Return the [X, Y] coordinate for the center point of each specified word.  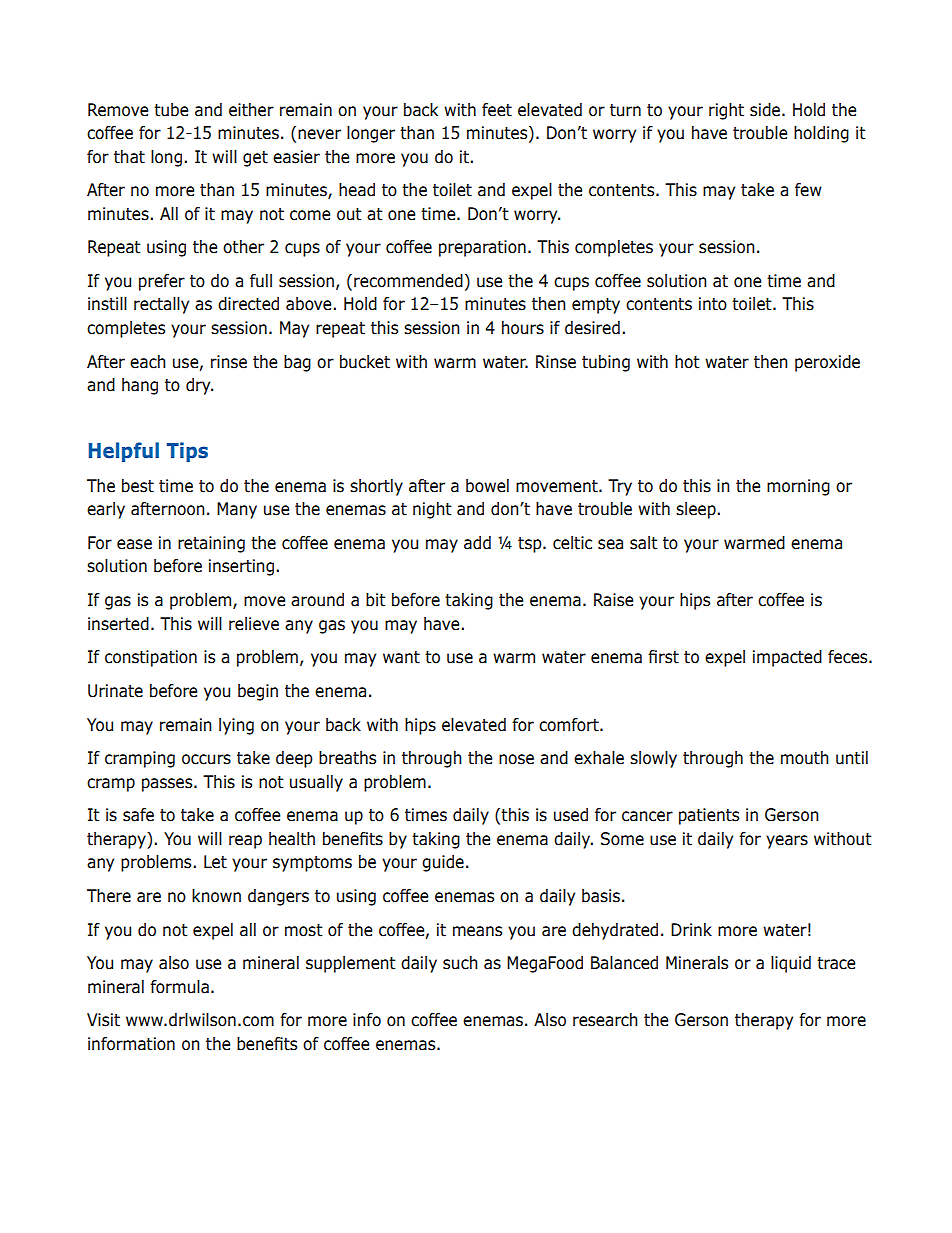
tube [171, 110]
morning [798, 487]
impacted [787, 658]
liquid [791, 964]
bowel [487, 486]
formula [179, 987]
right [726, 111]
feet [497, 110]
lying [236, 726]
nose [516, 759]
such [460, 963]
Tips [187, 452]
